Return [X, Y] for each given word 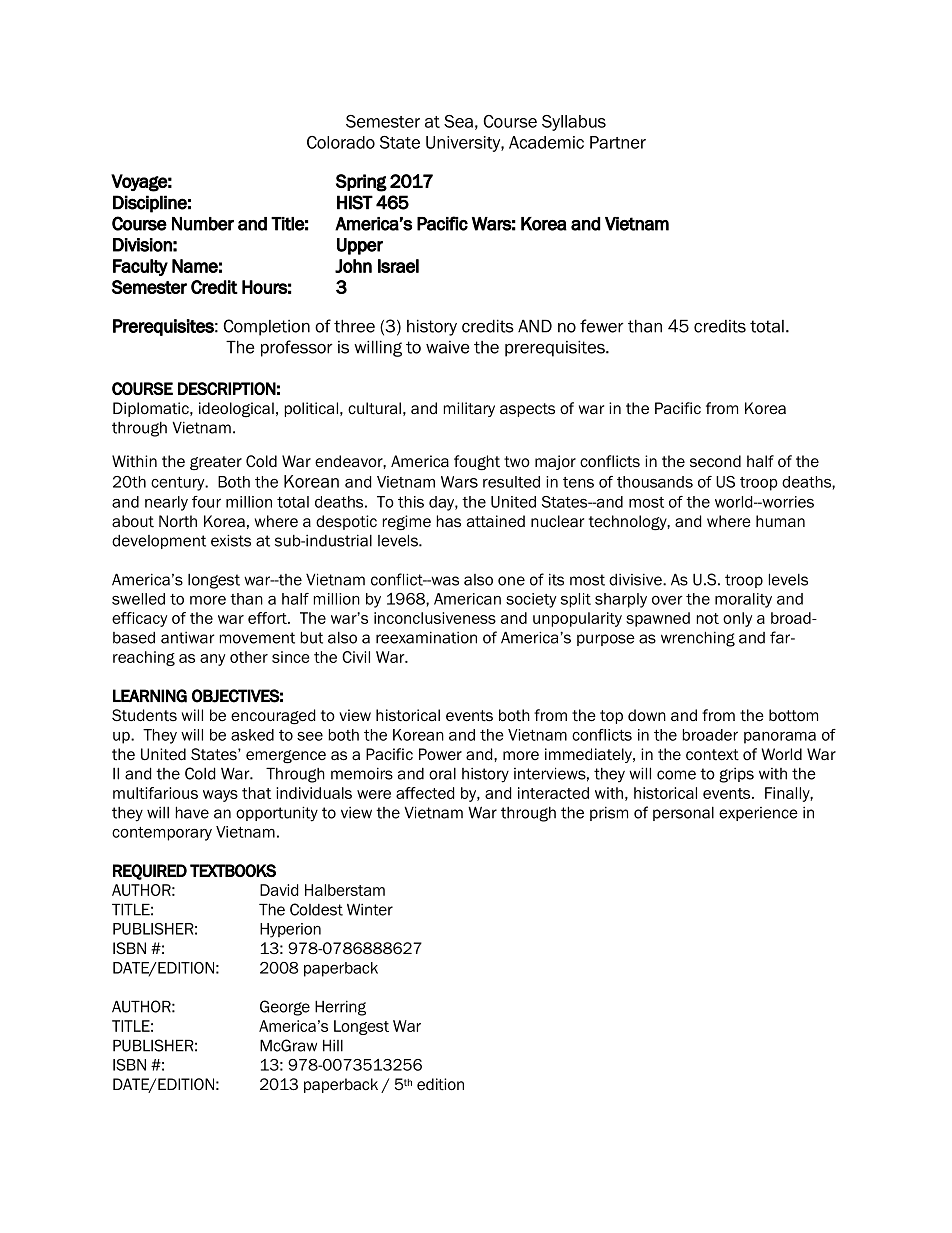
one [511, 581]
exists [231, 540]
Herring [340, 1008]
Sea [458, 121]
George [285, 1008]
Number [203, 224]
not [708, 618]
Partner [618, 142]
